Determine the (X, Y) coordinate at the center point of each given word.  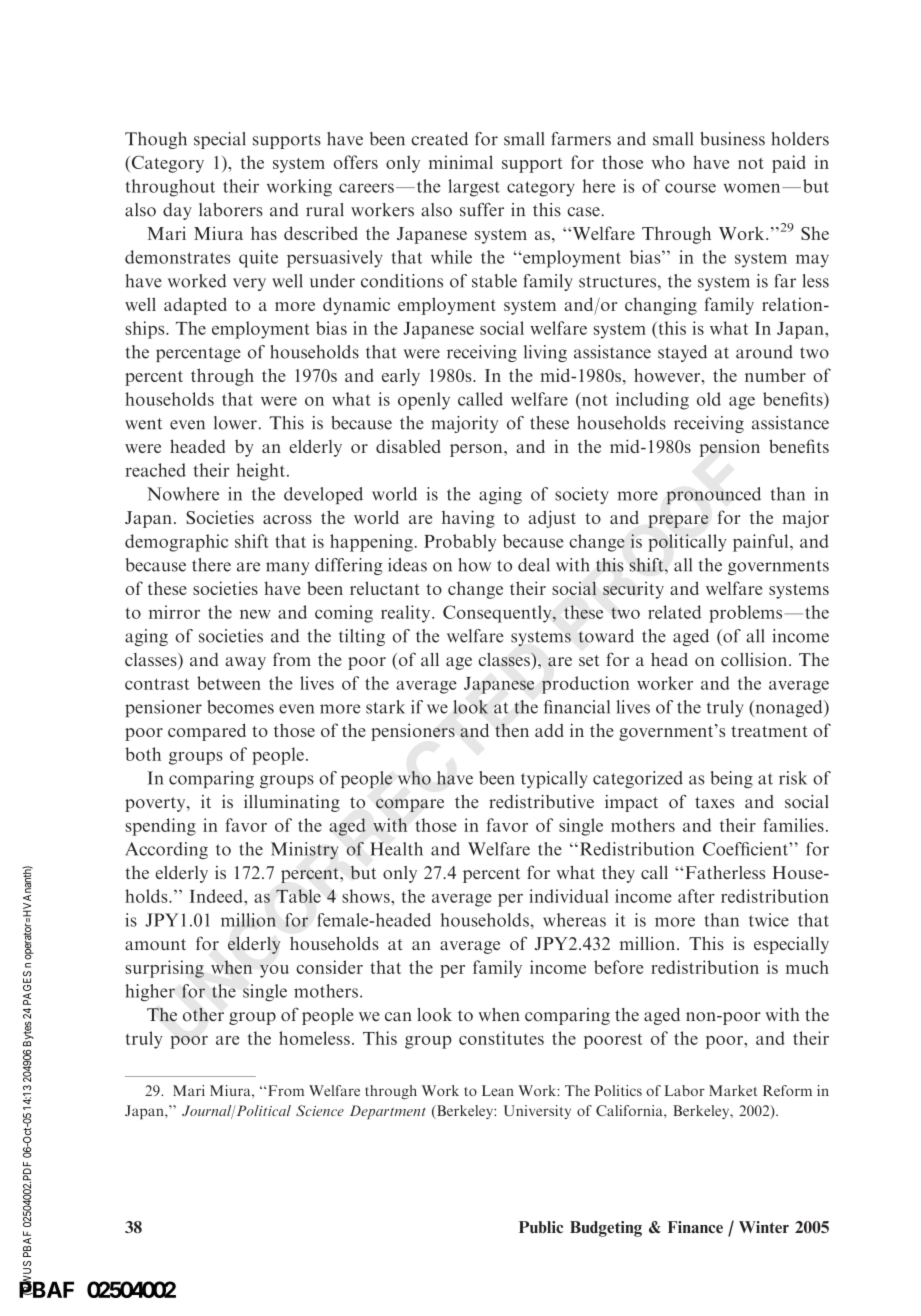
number (775, 375)
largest (474, 188)
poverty (156, 804)
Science (320, 1110)
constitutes (501, 1038)
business (732, 139)
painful (762, 543)
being (731, 779)
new (255, 614)
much (807, 967)
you (274, 971)
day (177, 211)
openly (424, 401)
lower (235, 423)
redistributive (541, 802)
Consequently (498, 614)
